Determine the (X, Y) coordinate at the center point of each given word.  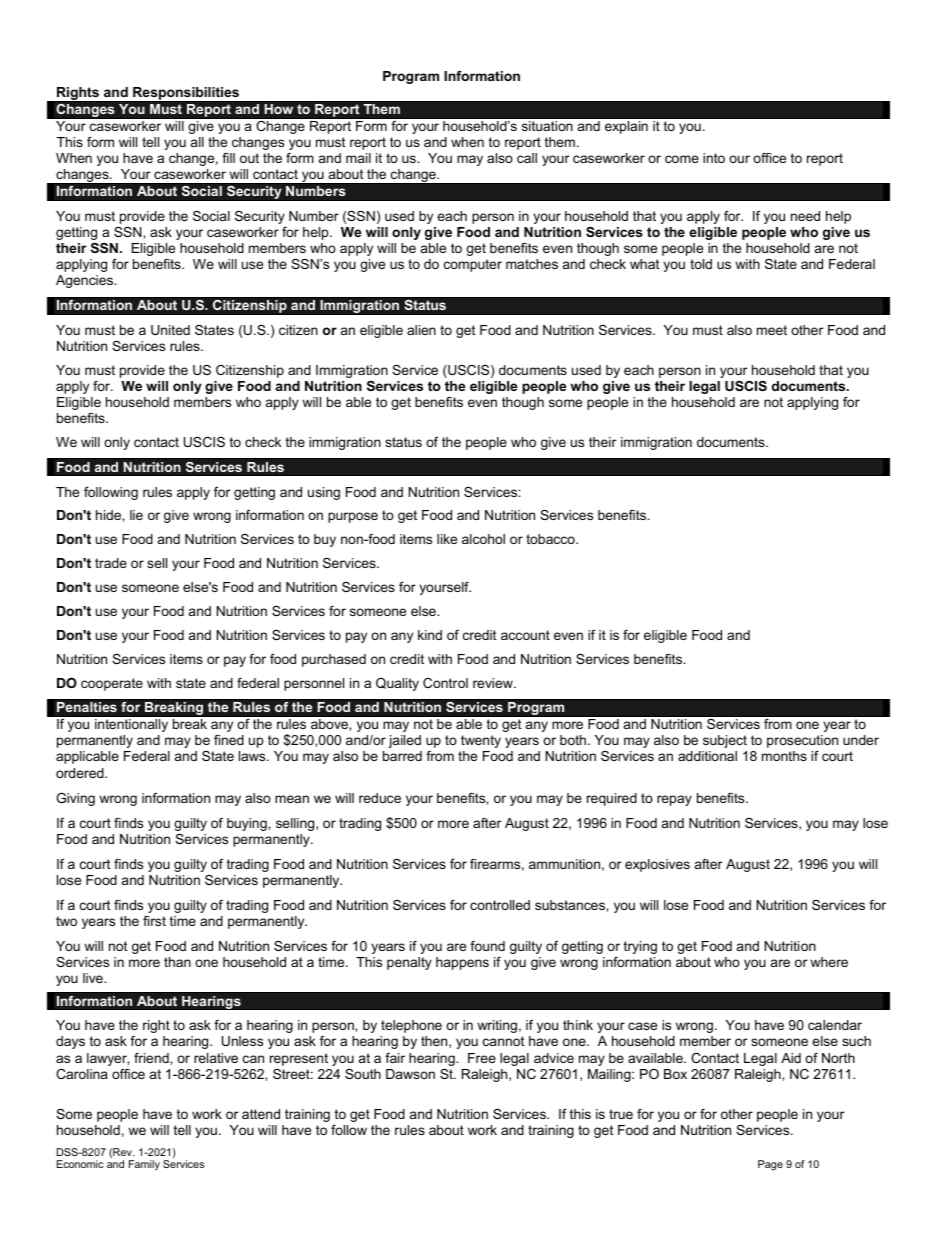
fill (228, 158)
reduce (380, 798)
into (714, 158)
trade (111, 563)
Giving (75, 799)
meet (772, 330)
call (527, 158)
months (784, 756)
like (447, 539)
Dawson (410, 1074)
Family (144, 1165)
